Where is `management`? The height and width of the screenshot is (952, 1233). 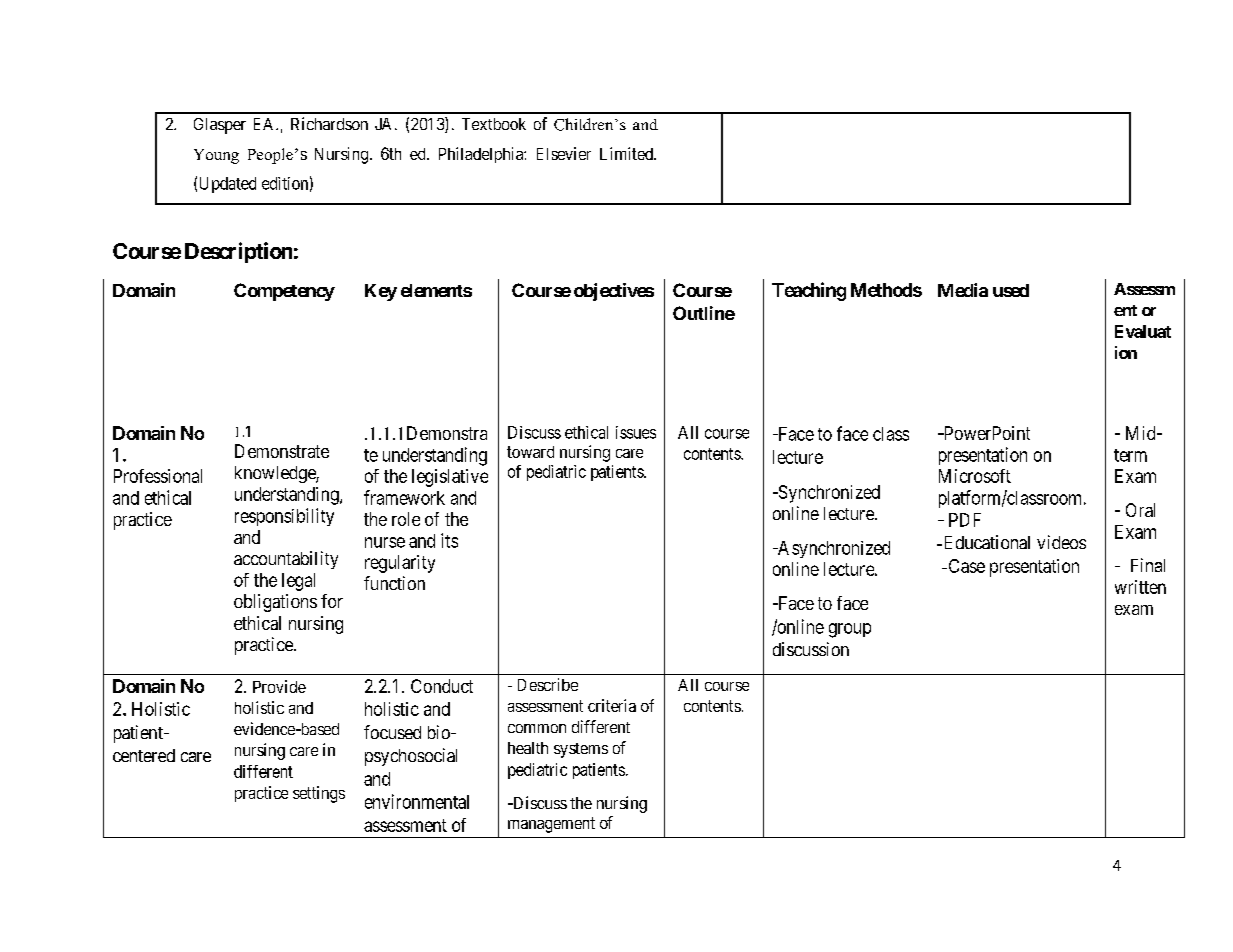 management is located at coordinates (551, 825).
